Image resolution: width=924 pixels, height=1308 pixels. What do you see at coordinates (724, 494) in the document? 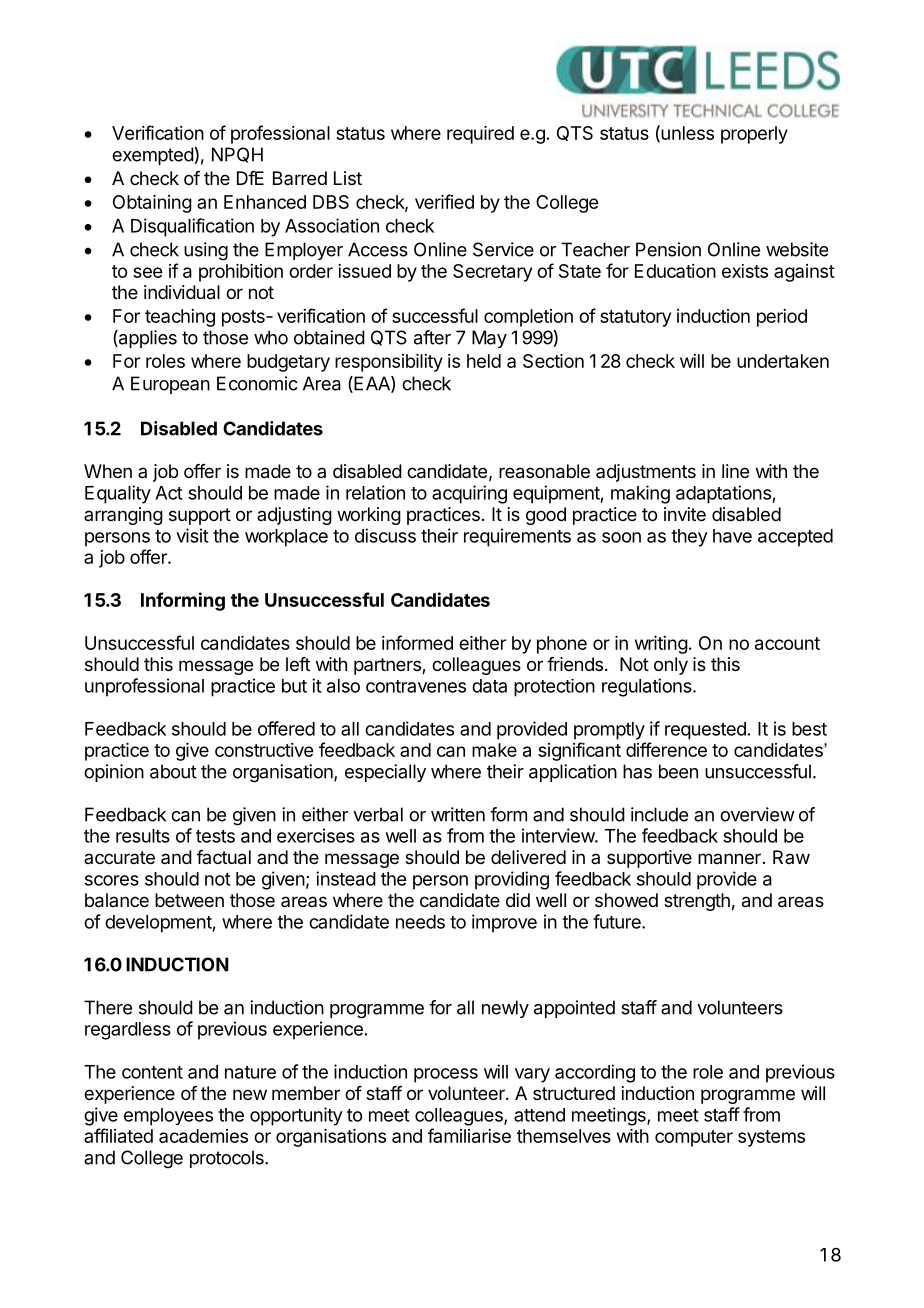
I see `adaptations` at bounding box center [724, 494].
